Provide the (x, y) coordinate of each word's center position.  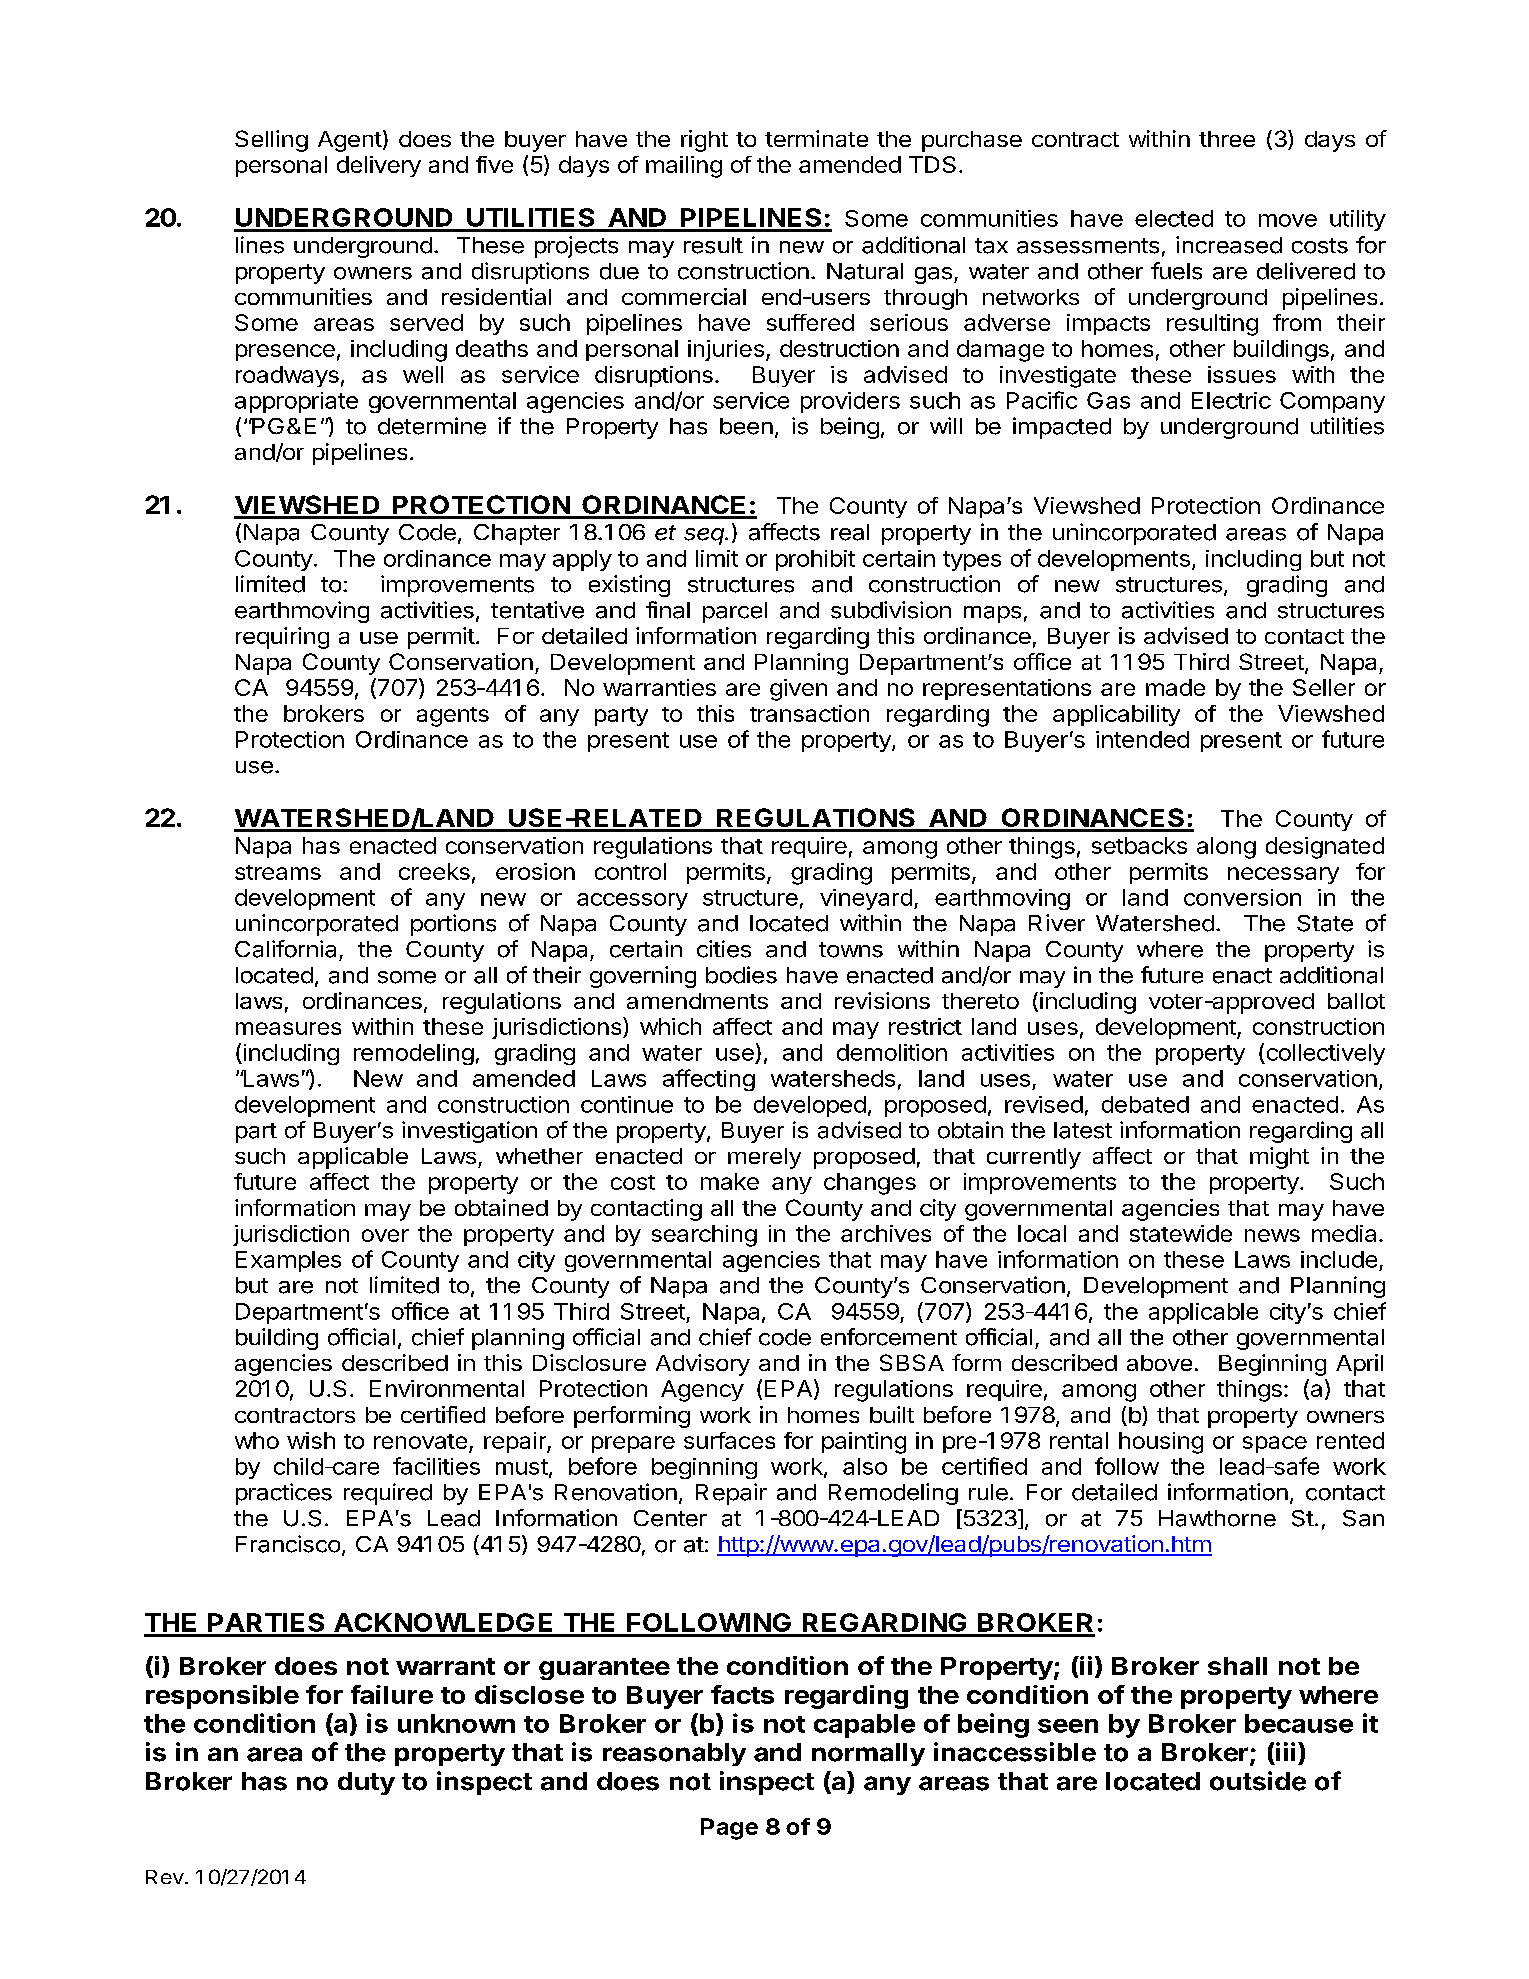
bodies (741, 975)
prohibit (815, 560)
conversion (1242, 897)
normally (868, 1754)
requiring (282, 638)
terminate (816, 138)
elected (1174, 218)
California (285, 949)
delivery (379, 166)
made (1175, 687)
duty (366, 1783)
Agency (702, 1391)
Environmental (447, 1388)
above (1159, 1363)
